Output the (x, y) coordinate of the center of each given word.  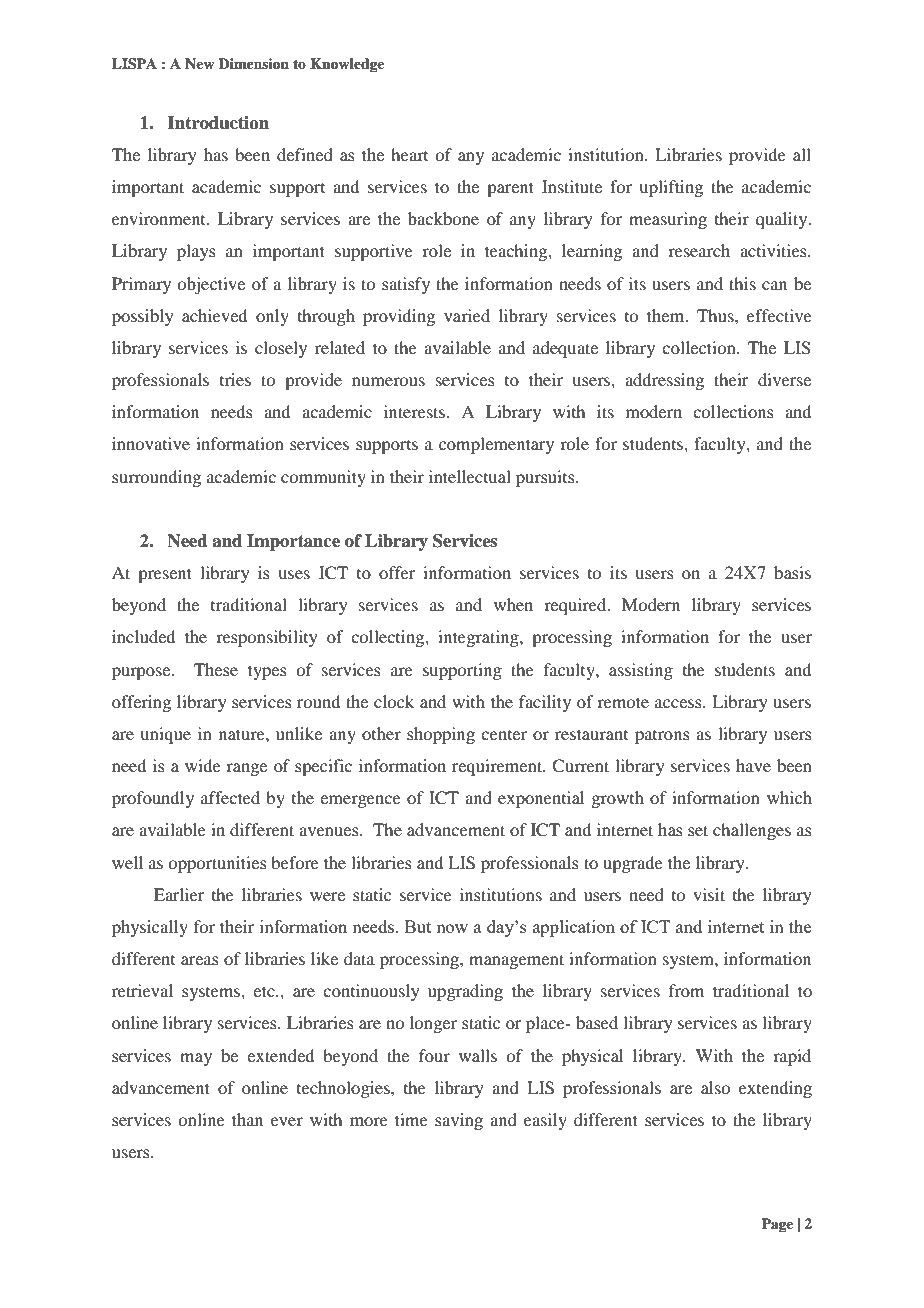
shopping (441, 735)
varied (467, 315)
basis (792, 572)
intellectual (470, 476)
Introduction (218, 123)
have (753, 765)
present (165, 575)
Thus (716, 315)
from (686, 990)
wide (203, 765)
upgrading (465, 992)
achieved (214, 315)
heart (409, 154)
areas (200, 960)
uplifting (671, 188)
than (247, 1119)
